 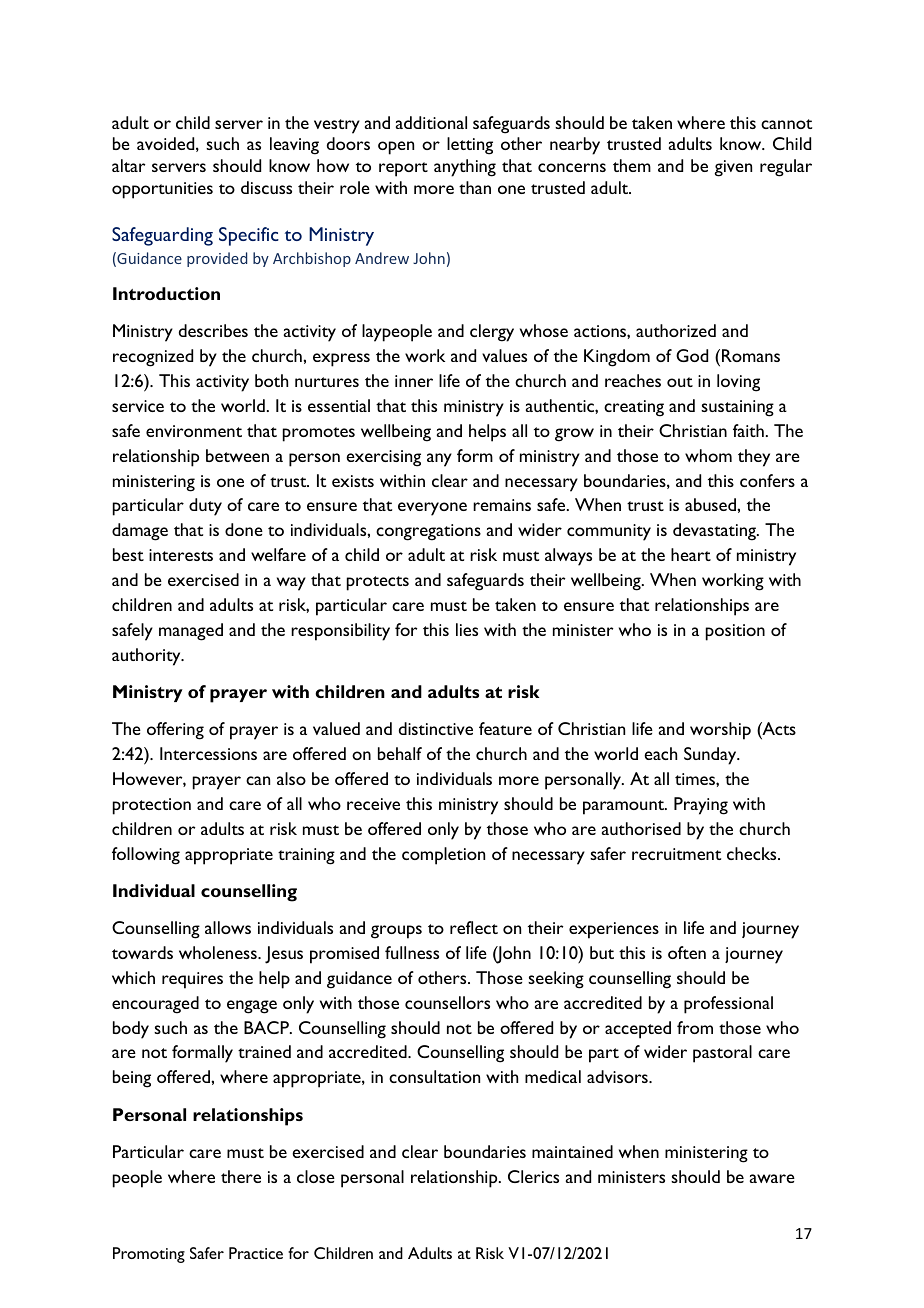 I want to click on anything, so click(x=465, y=168).
